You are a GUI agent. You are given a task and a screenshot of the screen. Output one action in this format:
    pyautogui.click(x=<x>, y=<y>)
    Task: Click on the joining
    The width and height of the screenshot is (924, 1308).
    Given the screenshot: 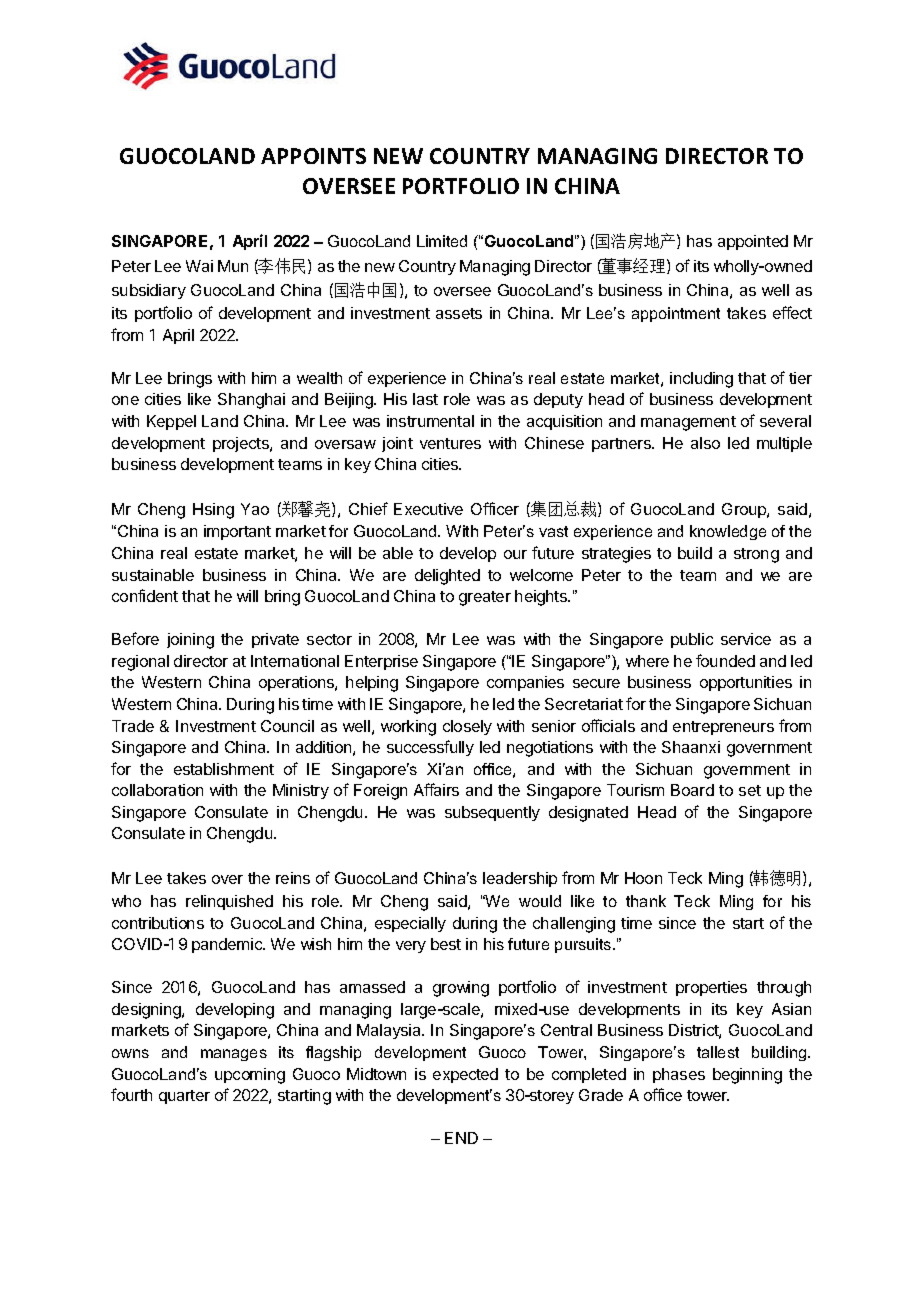 What is the action you would take?
    pyautogui.click(x=190, y=641)
